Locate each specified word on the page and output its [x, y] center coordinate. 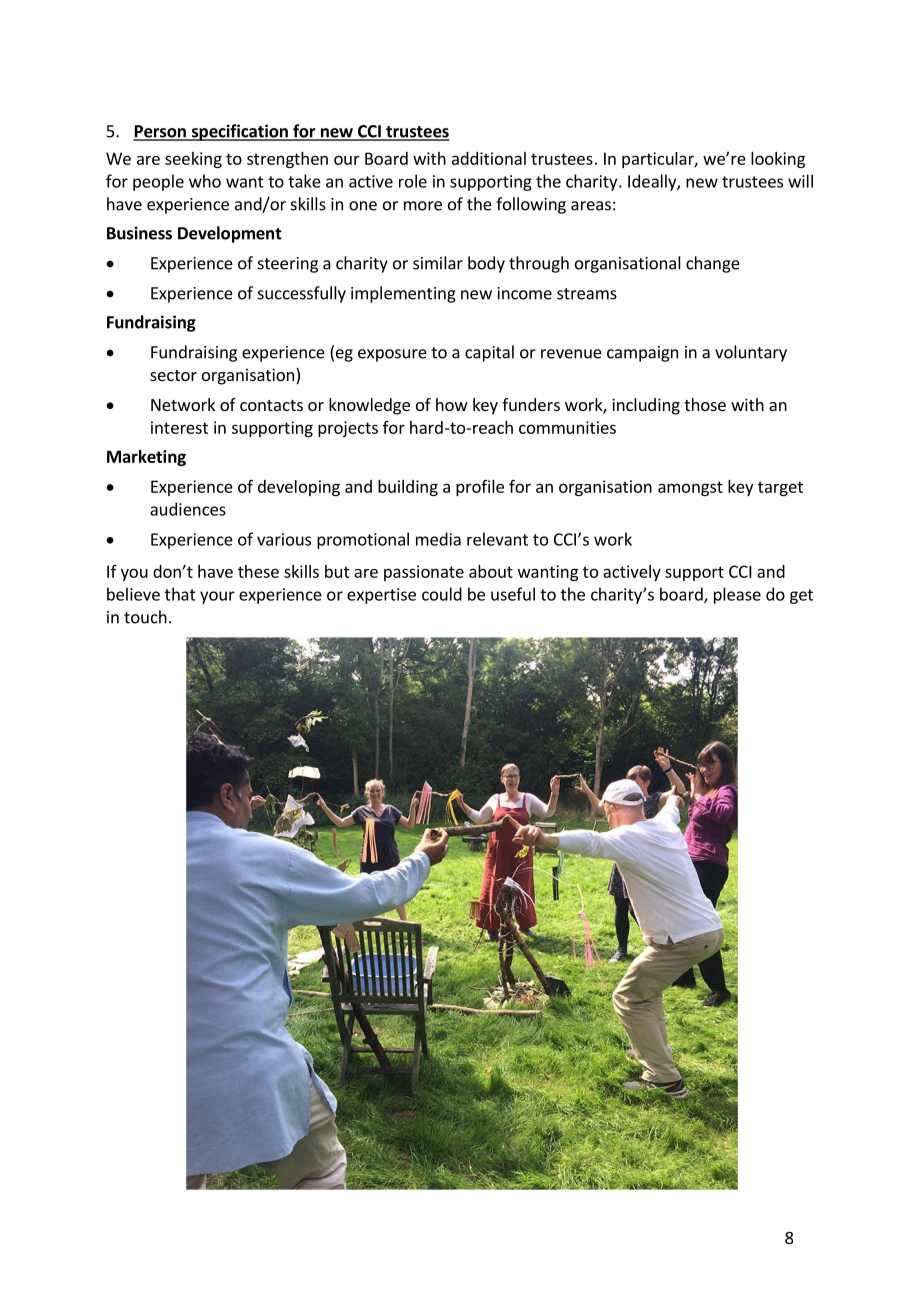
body [486, 264]
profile [480, 488]
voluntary [751, 353]
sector [173, 375]
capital [489, 353]
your [217, 597]
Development [230, 234]
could [442, 594]
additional [489, 158]
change [713, 264]
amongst [690, 488]
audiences [188, 509]
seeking [193, 160]
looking [778, 160]
